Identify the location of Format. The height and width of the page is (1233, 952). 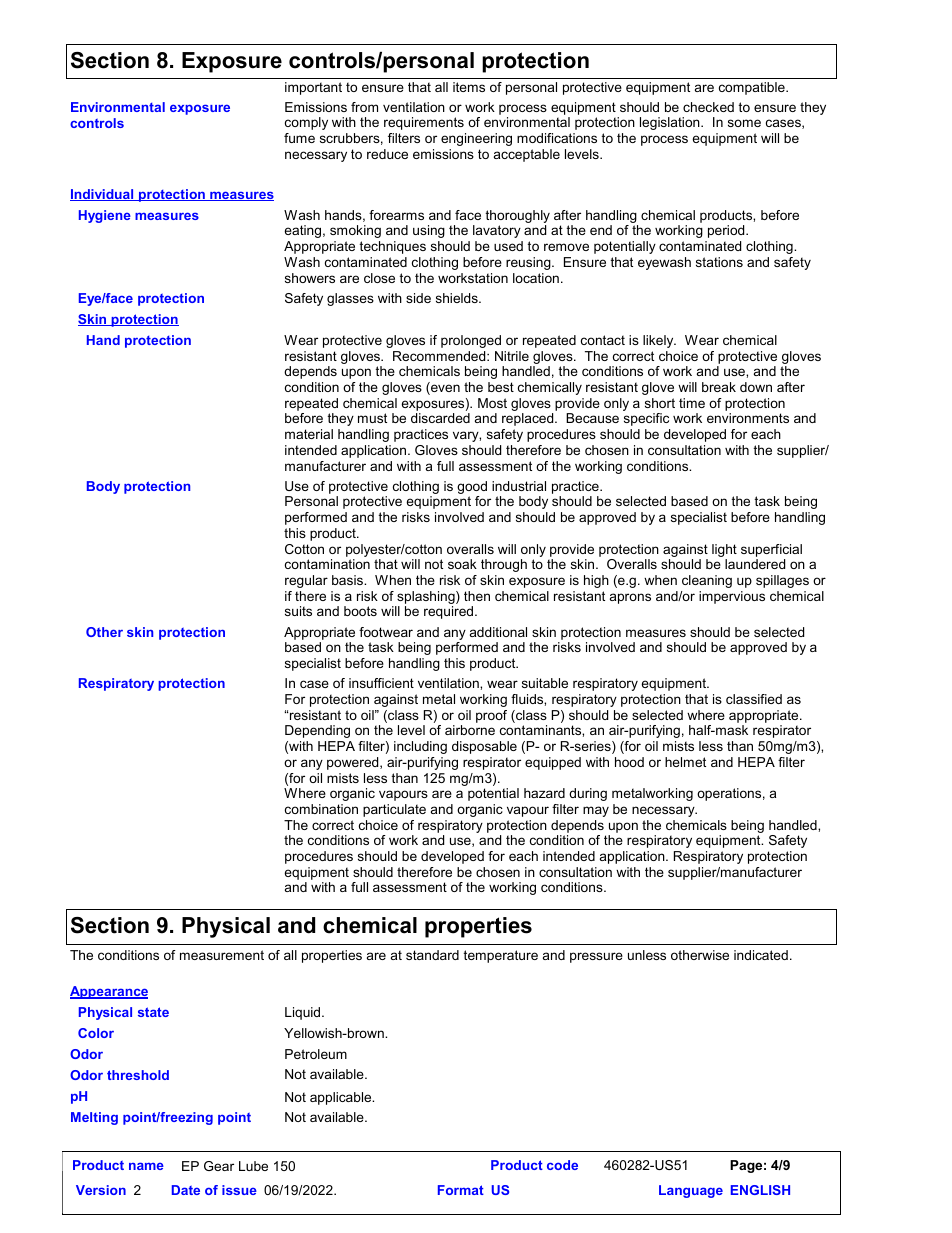
(461, 1190).
